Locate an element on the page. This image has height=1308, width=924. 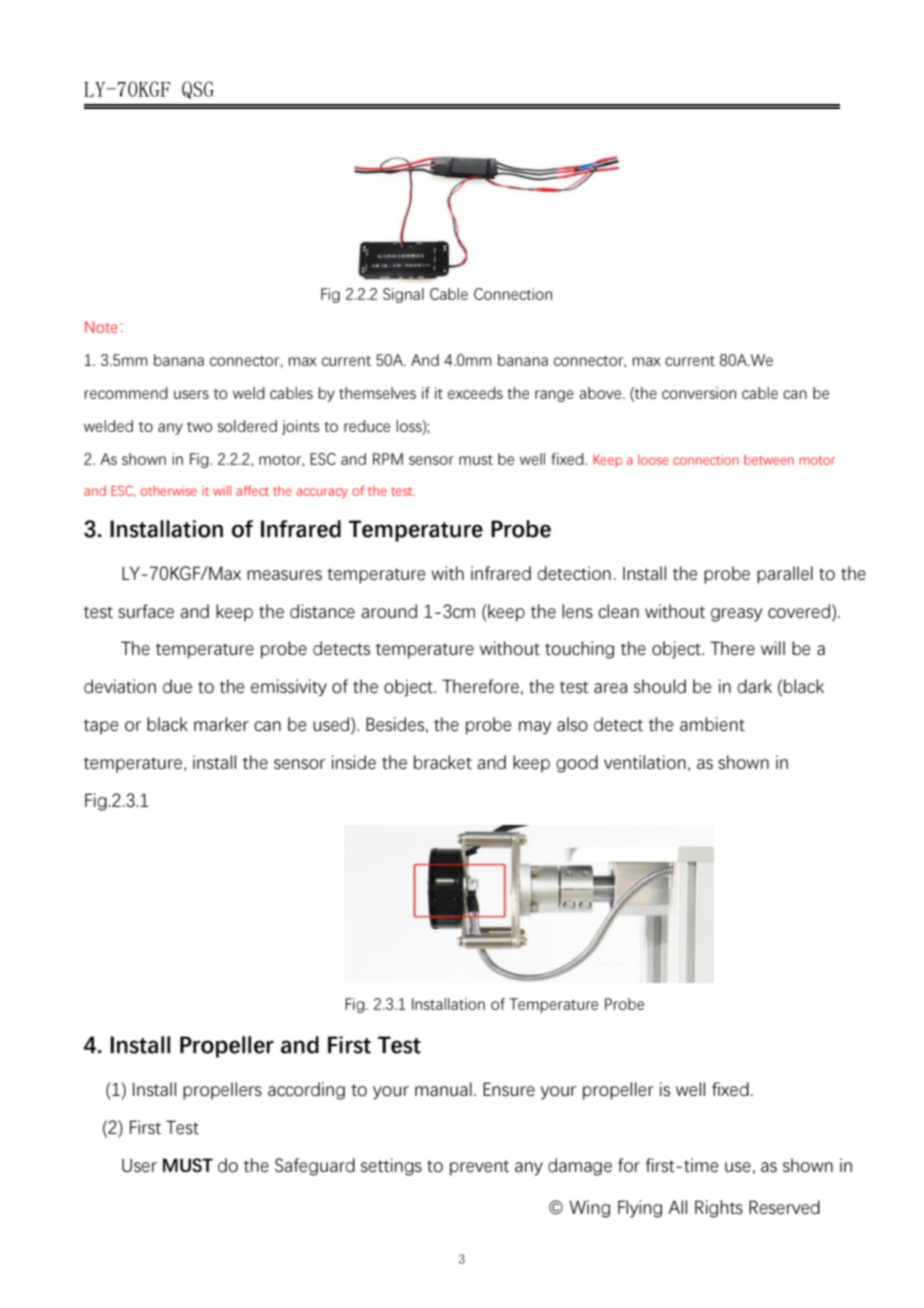
marker is located at coordinates (221, 724).
